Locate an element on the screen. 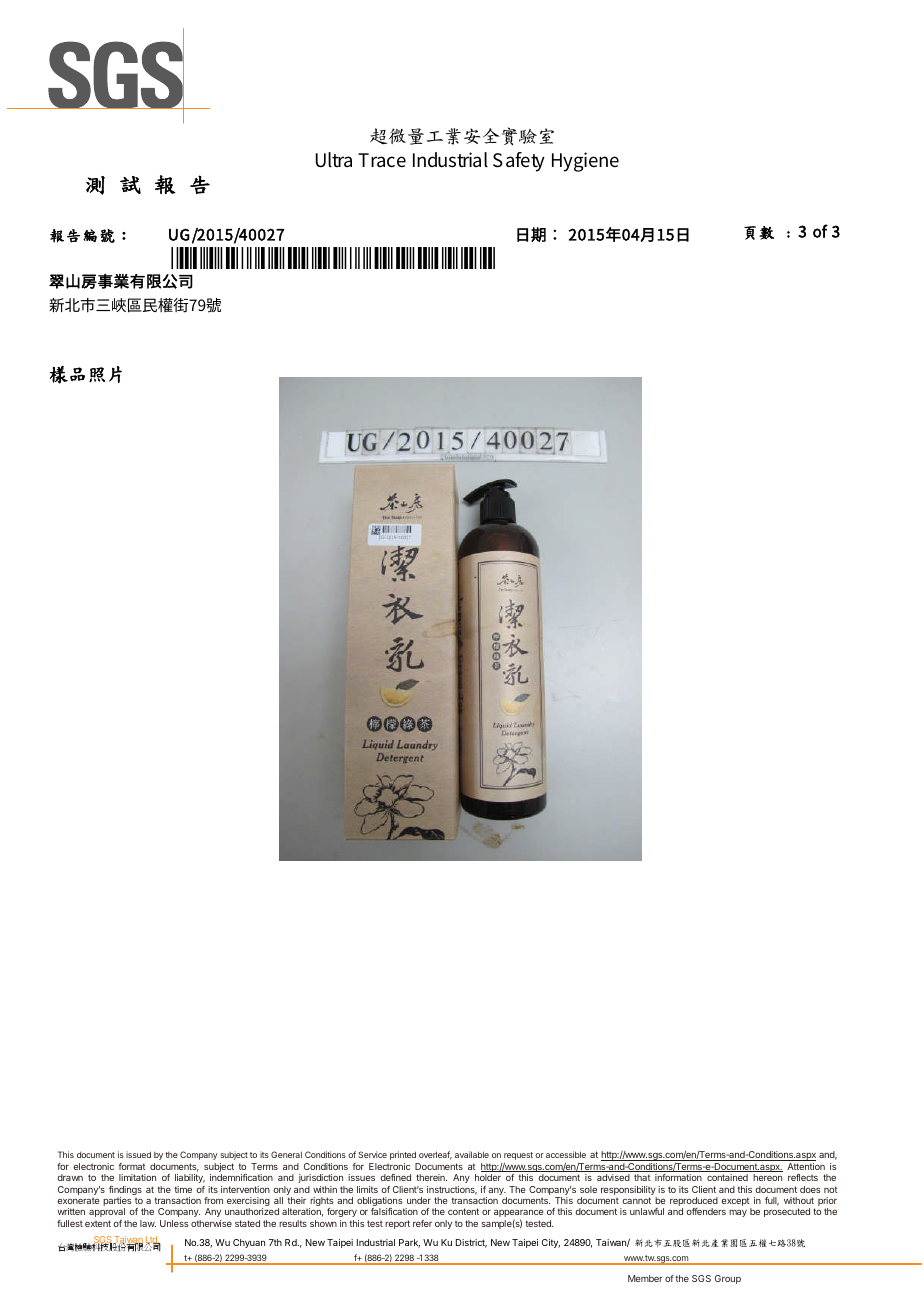  Hygiene is located at coordinates (585, 162).
